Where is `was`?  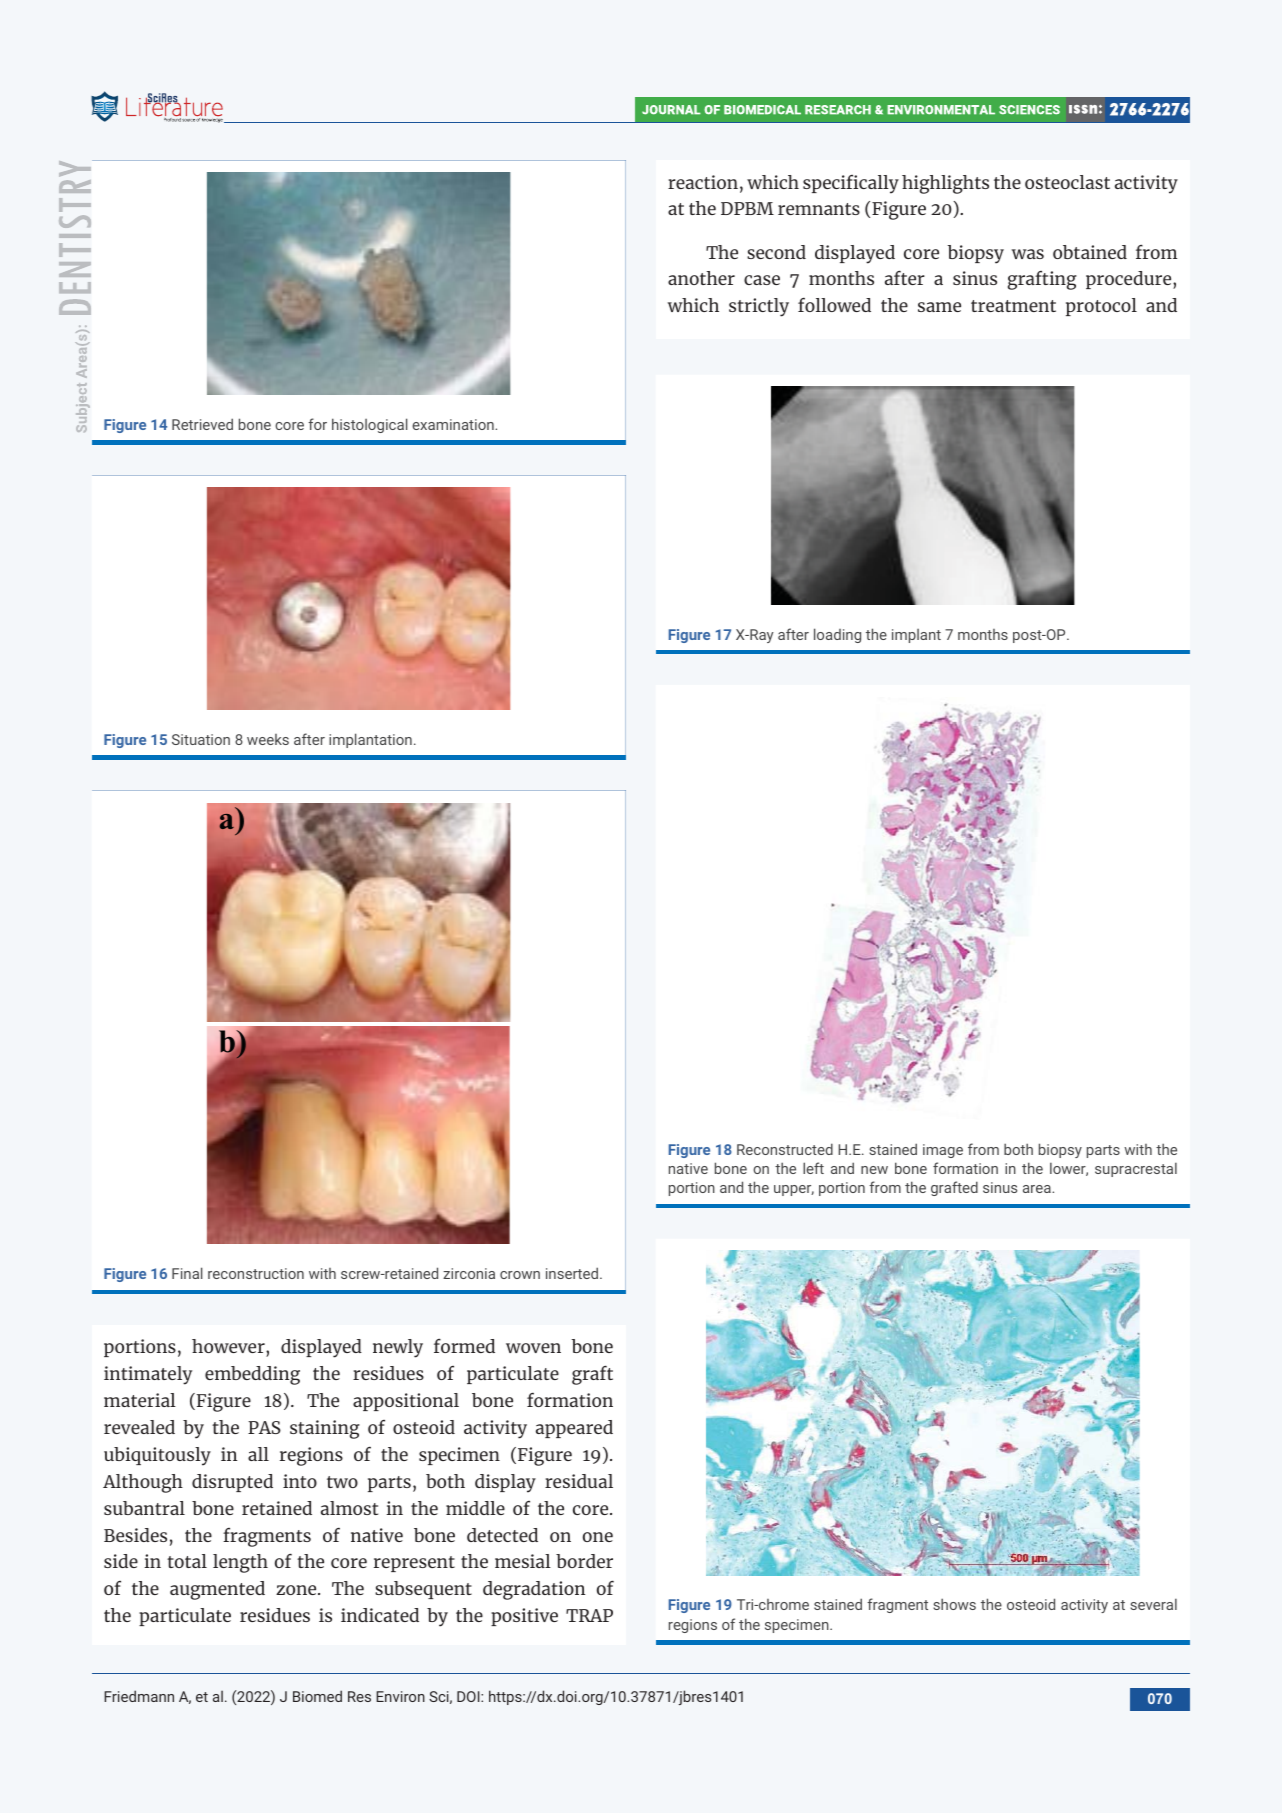 was is located at coordinates (1028, 254).
